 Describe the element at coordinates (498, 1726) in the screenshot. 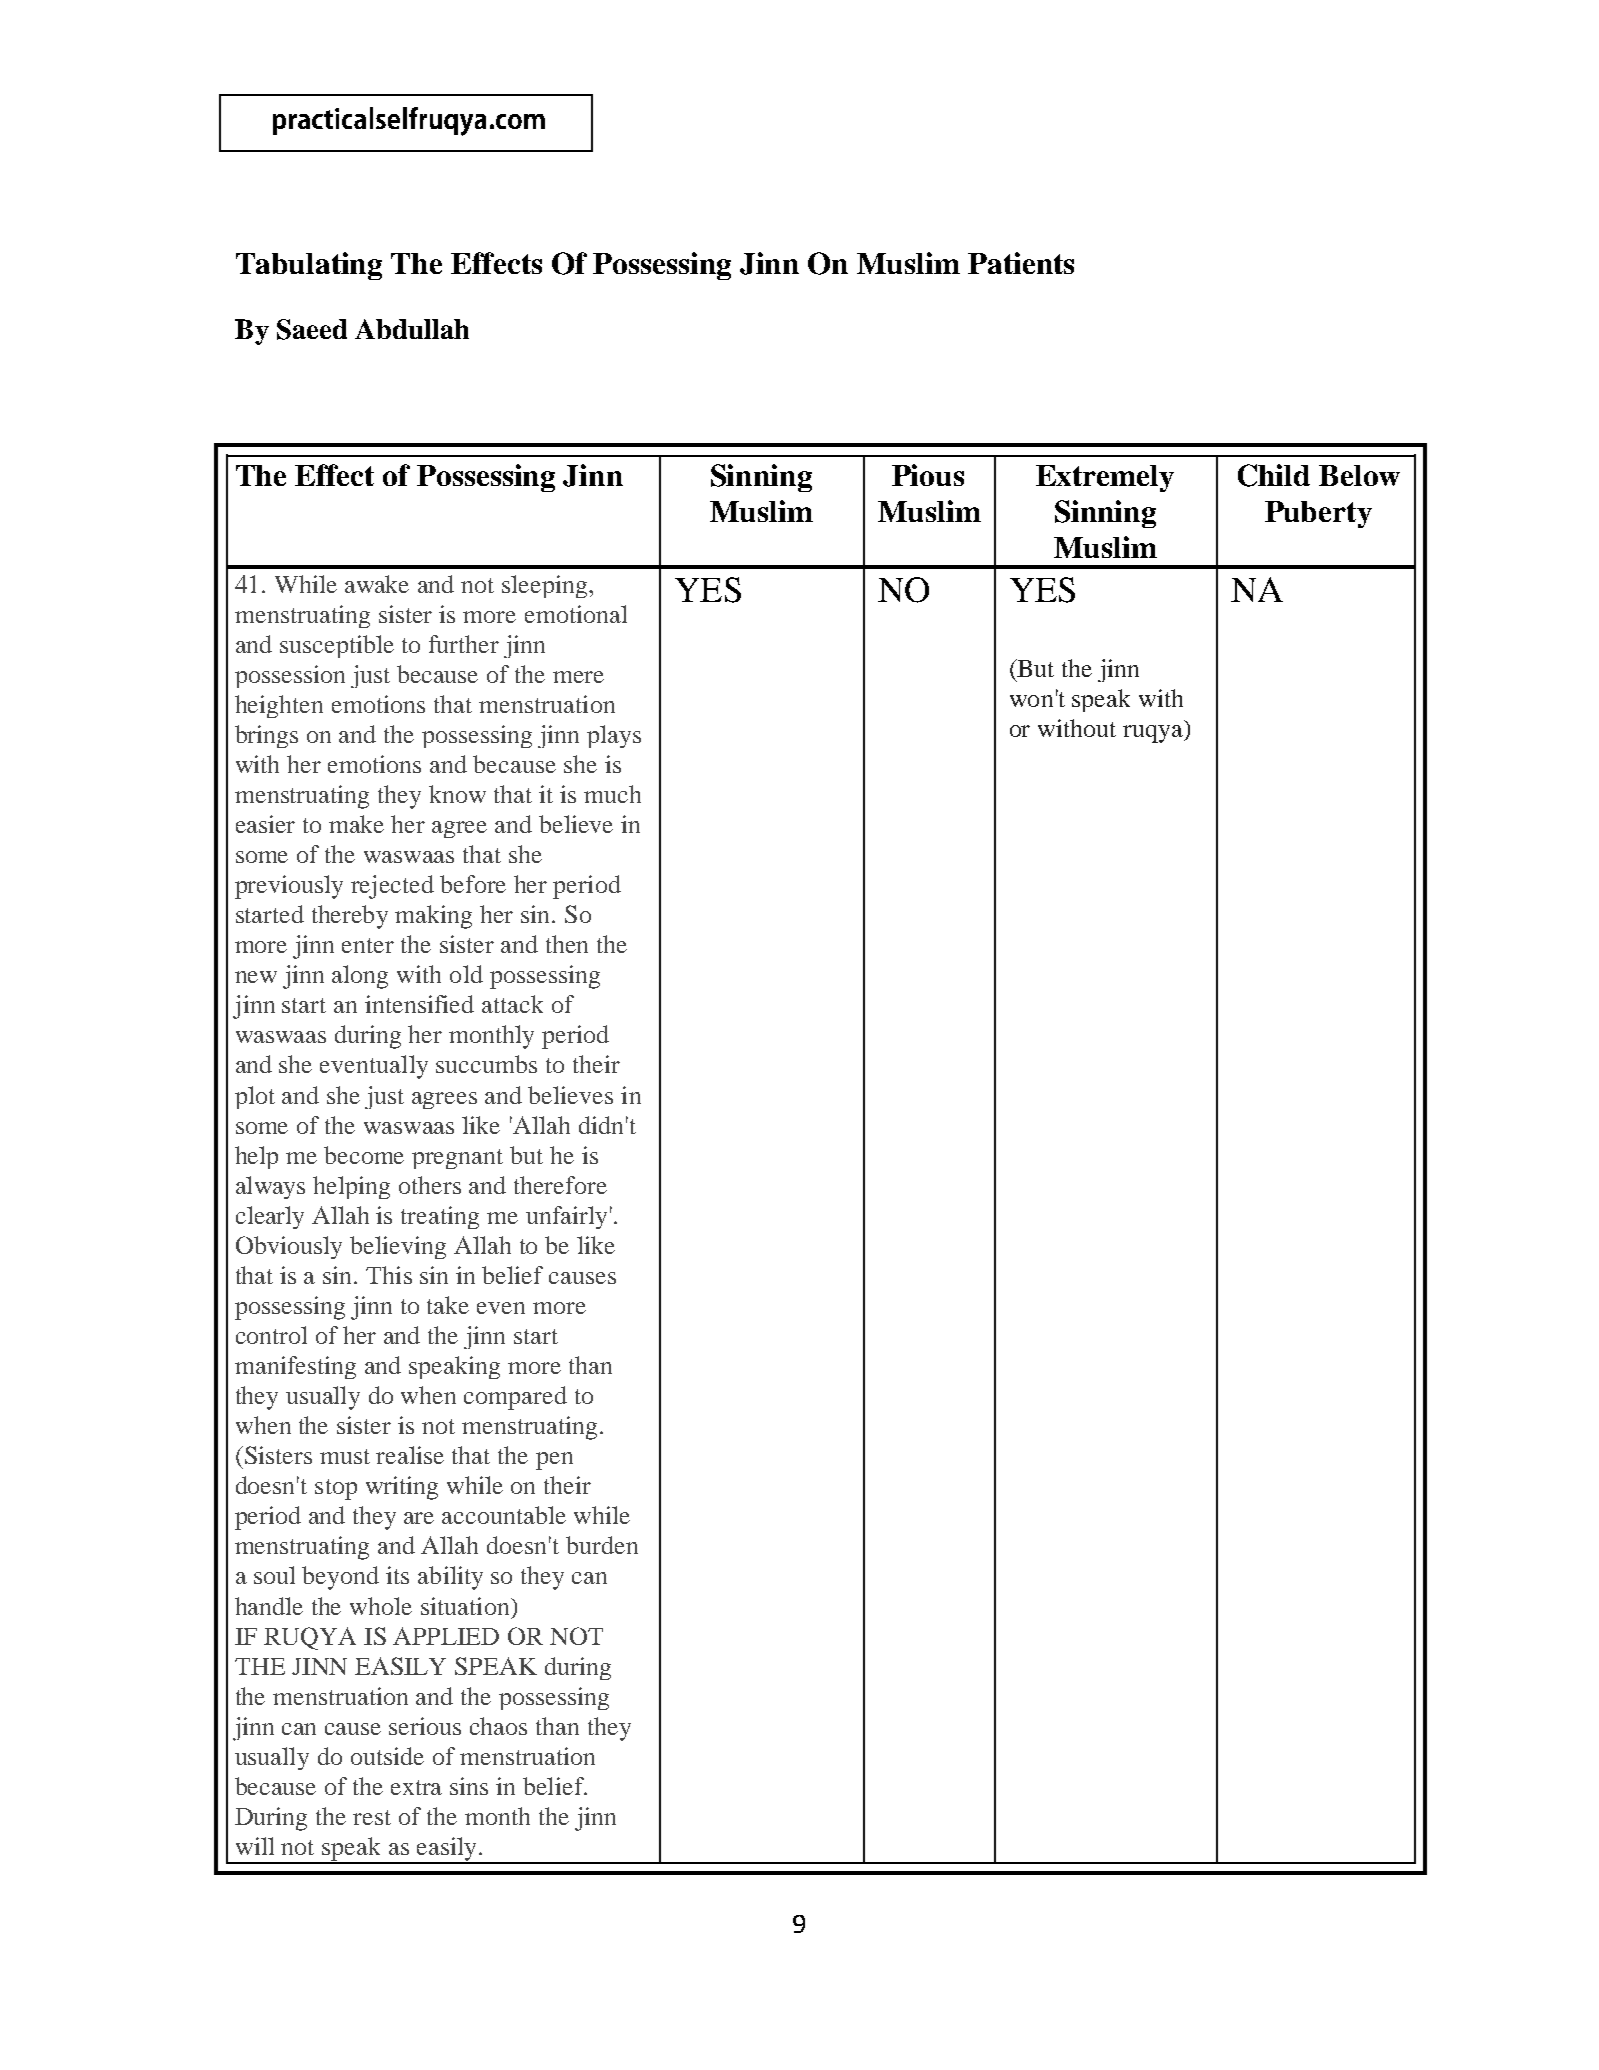

I see `chaos` at that location.
